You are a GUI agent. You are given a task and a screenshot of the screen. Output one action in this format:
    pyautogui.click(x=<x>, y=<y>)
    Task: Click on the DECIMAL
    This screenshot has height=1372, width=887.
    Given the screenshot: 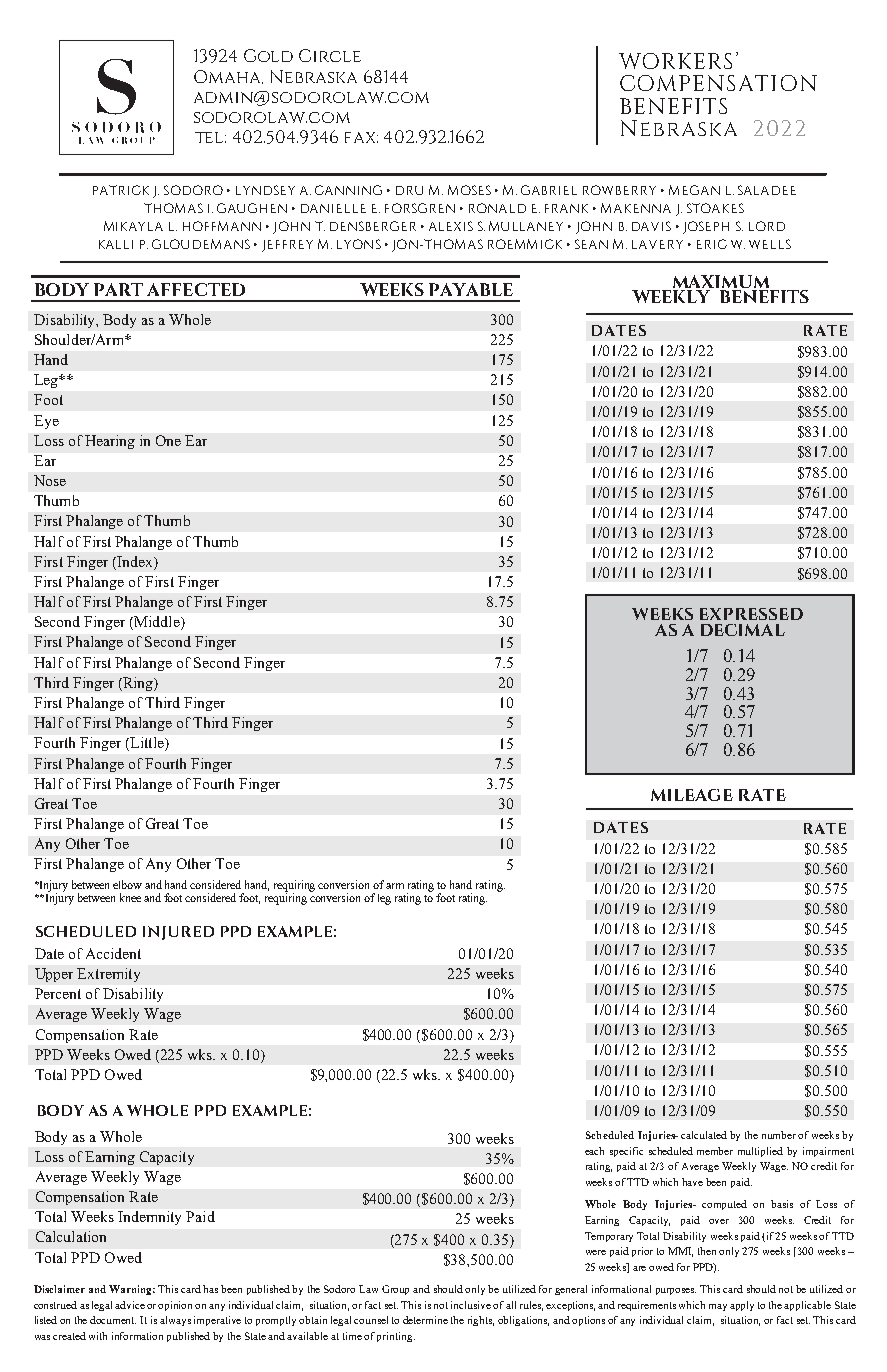 What is the action you would take?
    pyautogui.click(x=743, y=630)
